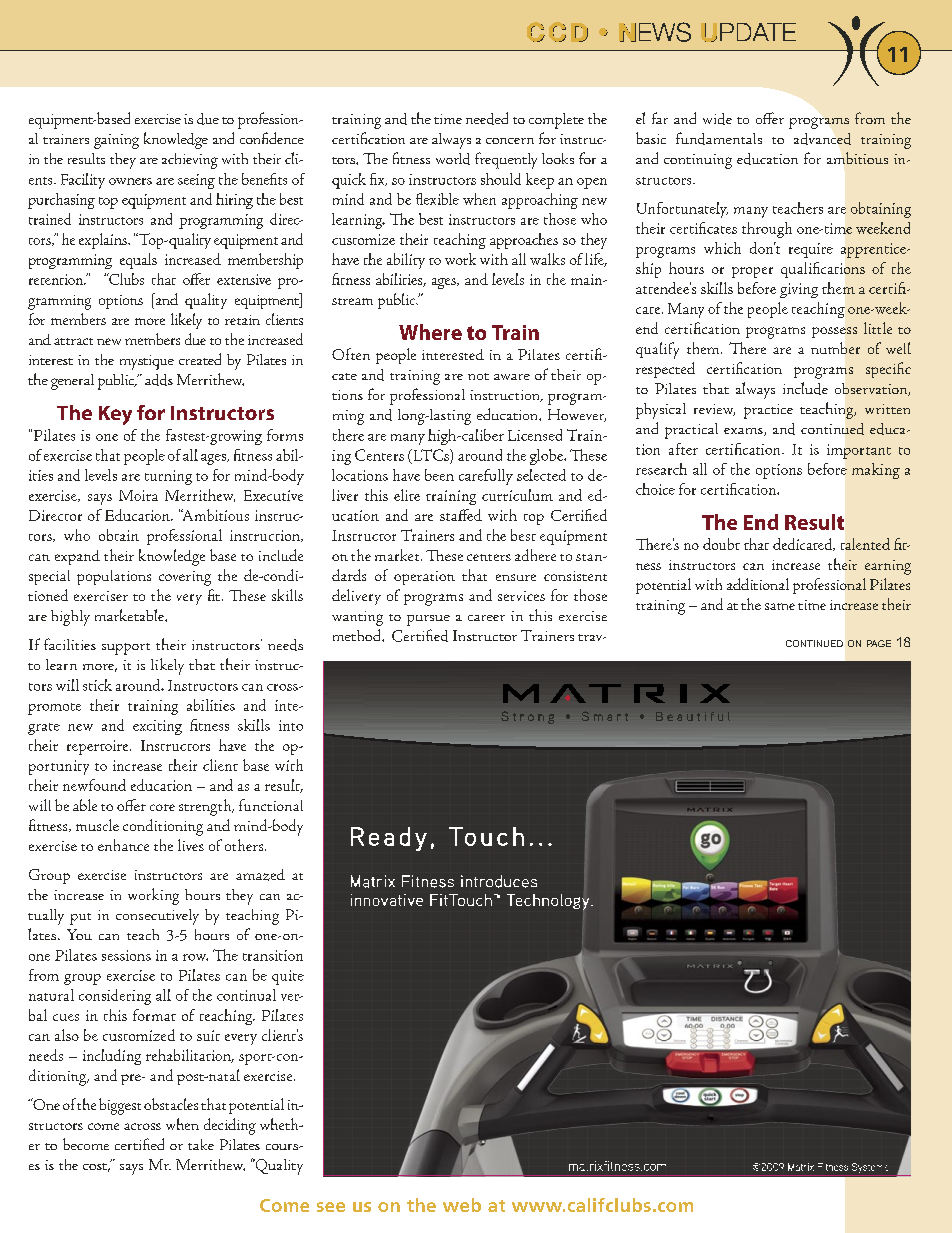  What do you see at coordinates (876, 471) in the page?
I see `making` at bounding box center [876, 471].
